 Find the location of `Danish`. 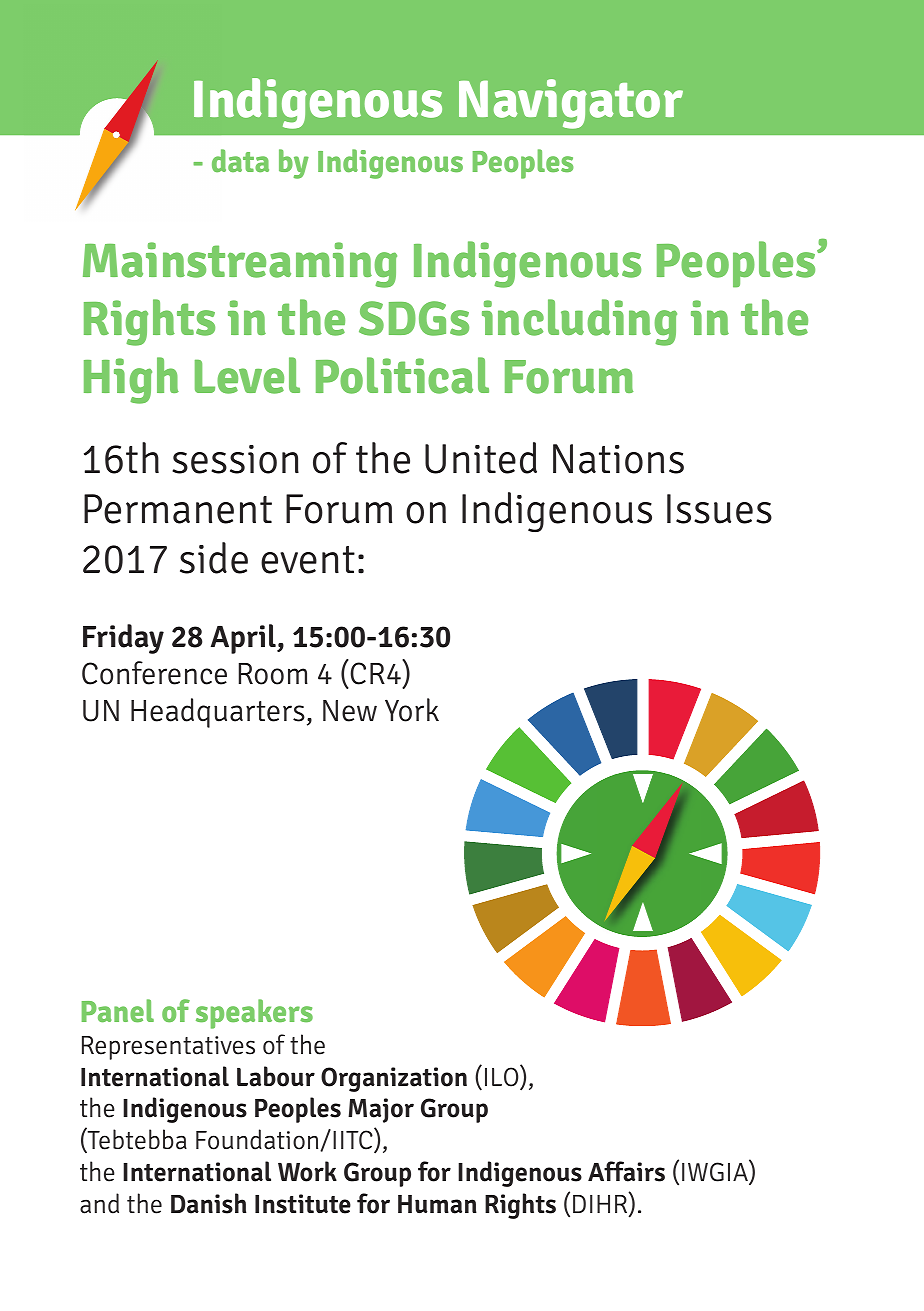

Danish is located at coordinates (208, 1203).
